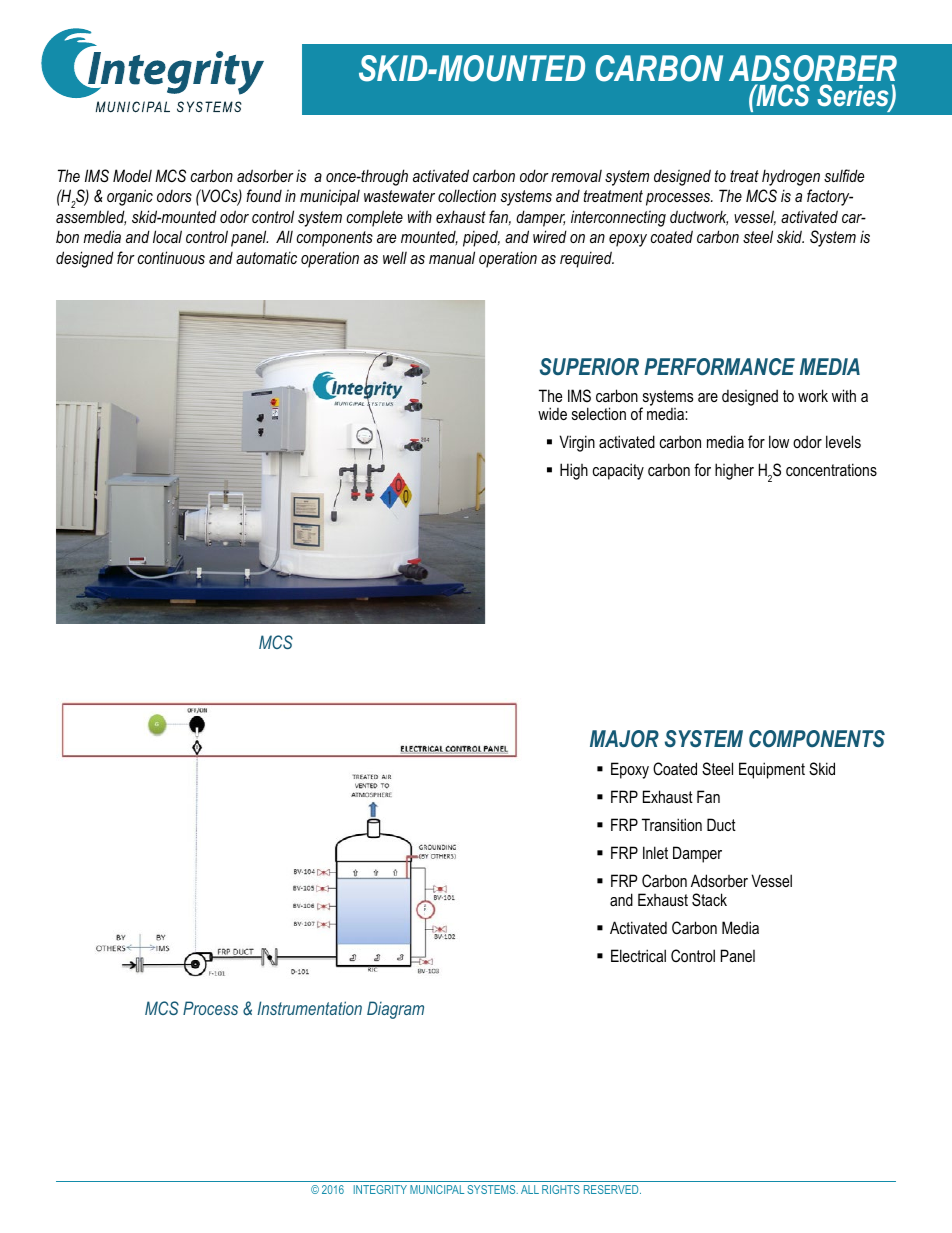  What do you see at coordinates (577, 443) in the screenshot?
I see `Virgin` at bounding box center [577, 443].
